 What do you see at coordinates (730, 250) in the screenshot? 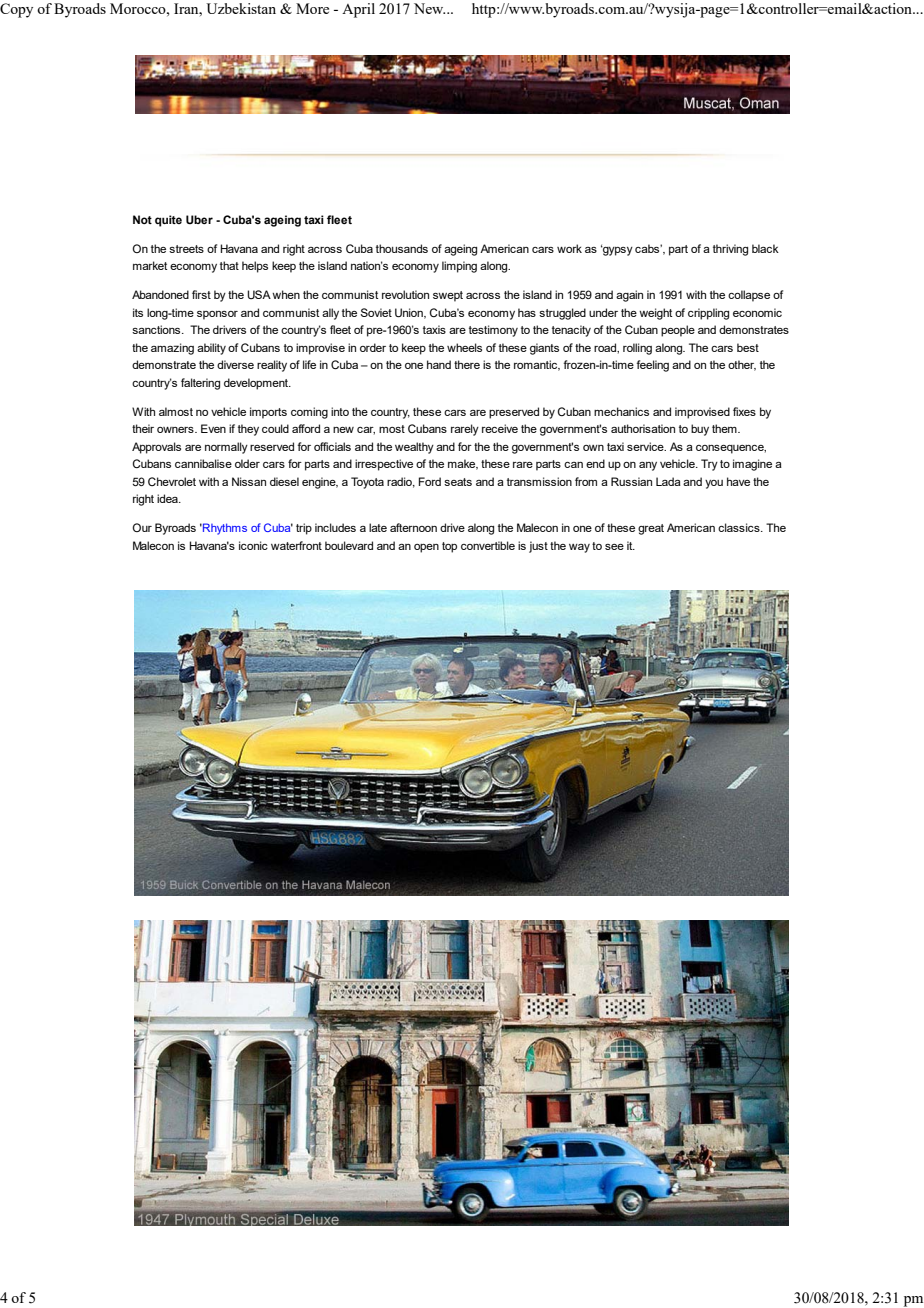
I see `thriving` at bounding box center [730, 250].
